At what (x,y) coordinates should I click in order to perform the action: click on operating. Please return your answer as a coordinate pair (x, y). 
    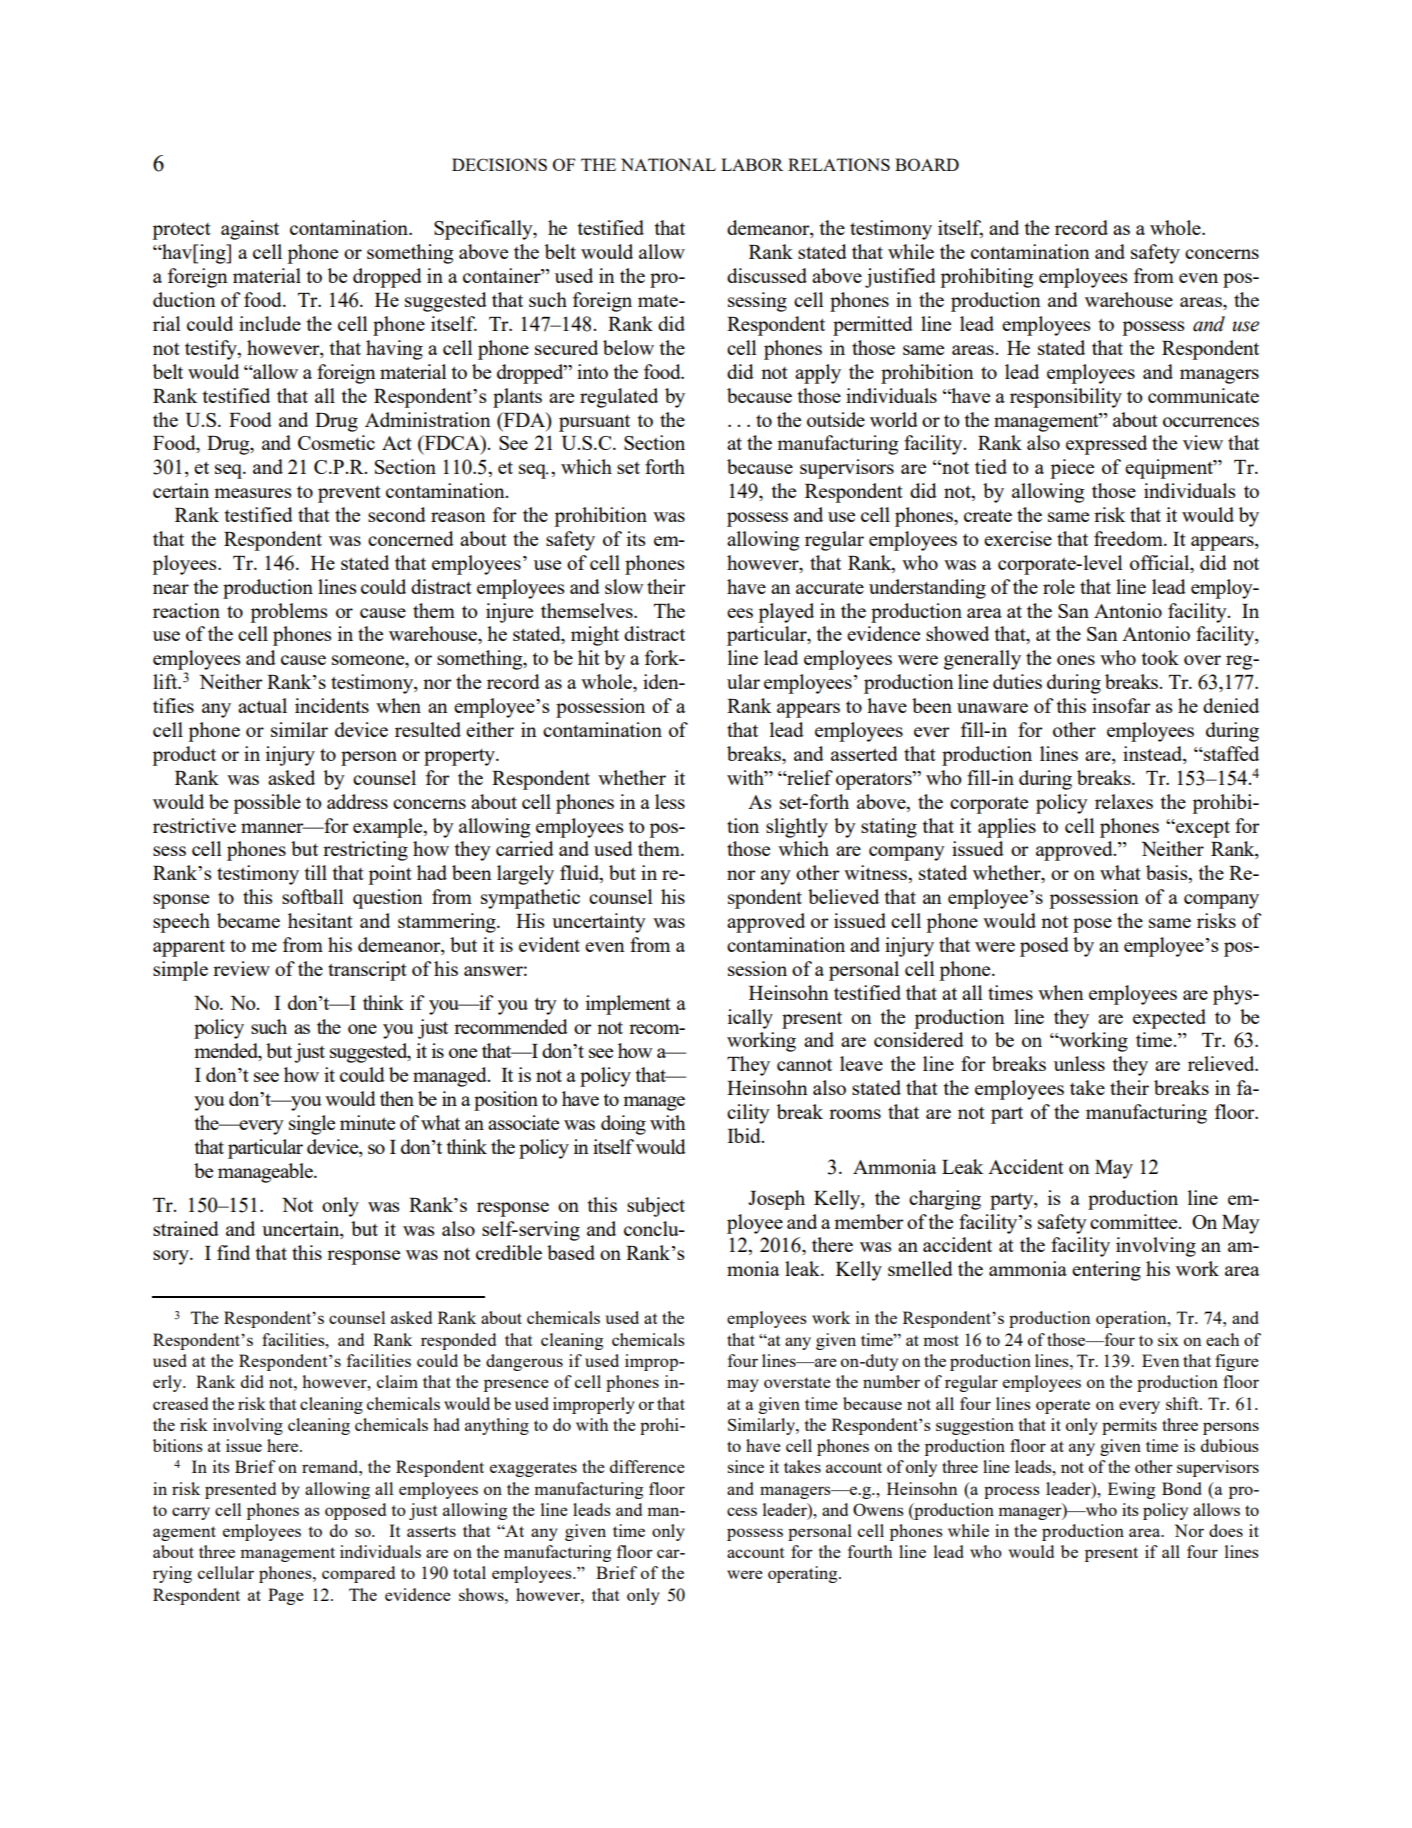
    Looking at the image, I should click on (804, 1574).
